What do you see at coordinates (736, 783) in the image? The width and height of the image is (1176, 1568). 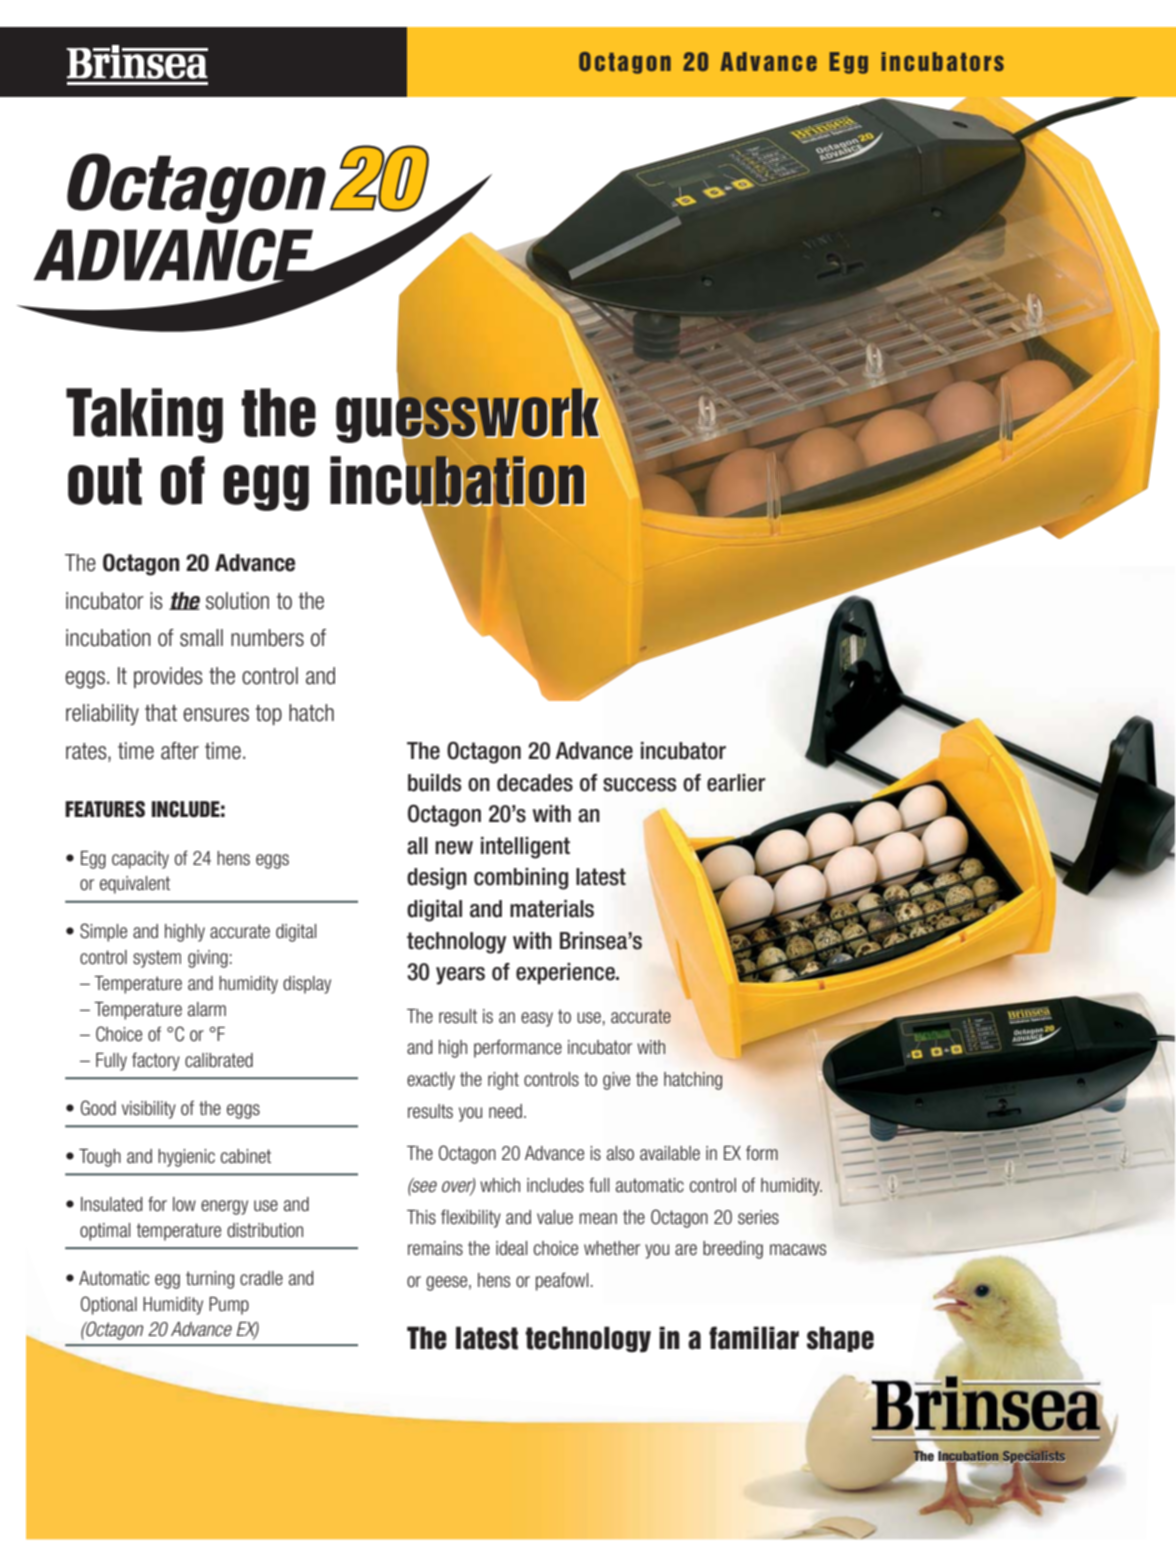 I see `earlier` at bounding box center [736, 783].
